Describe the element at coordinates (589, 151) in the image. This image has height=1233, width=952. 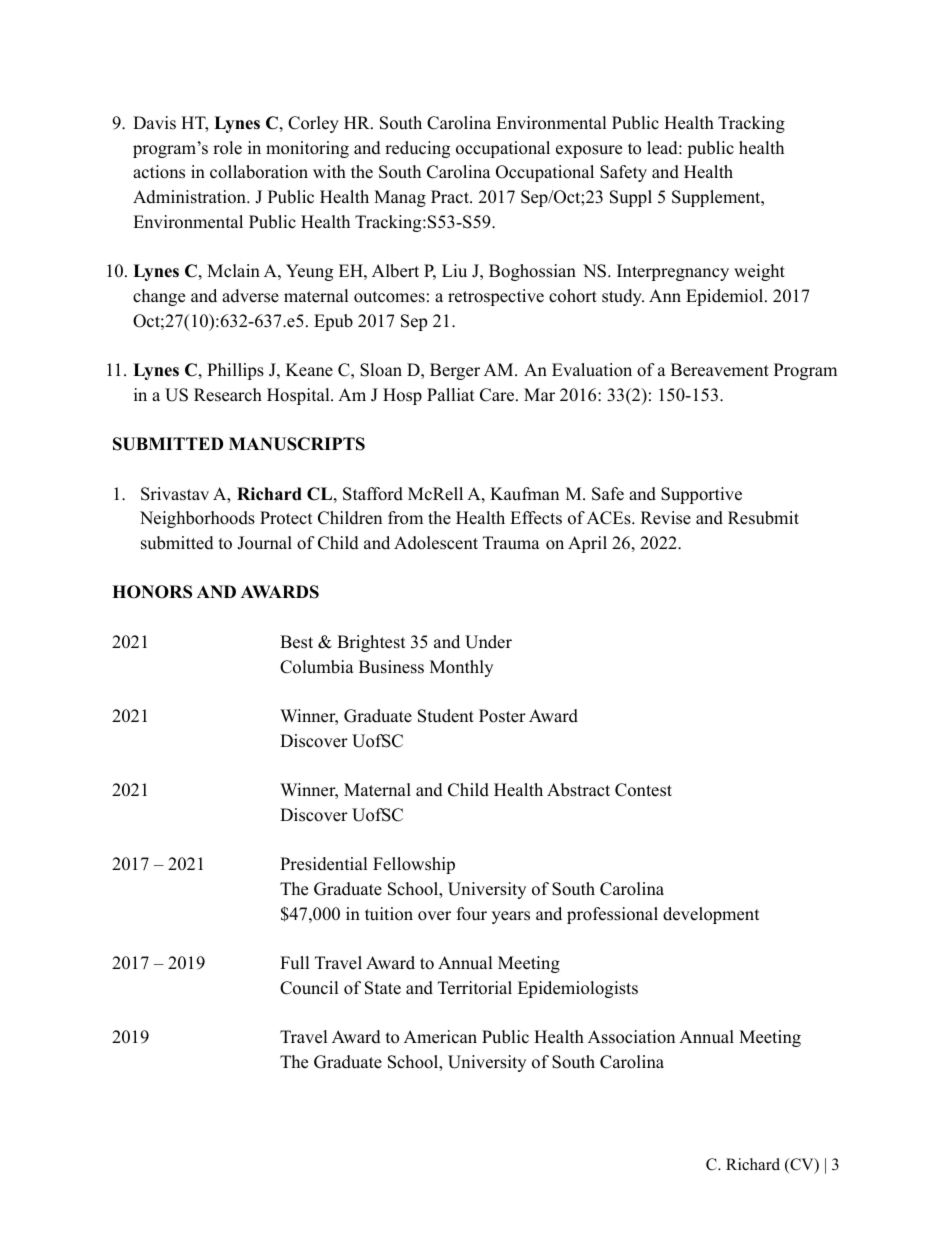
I see `exposure` at that location.
